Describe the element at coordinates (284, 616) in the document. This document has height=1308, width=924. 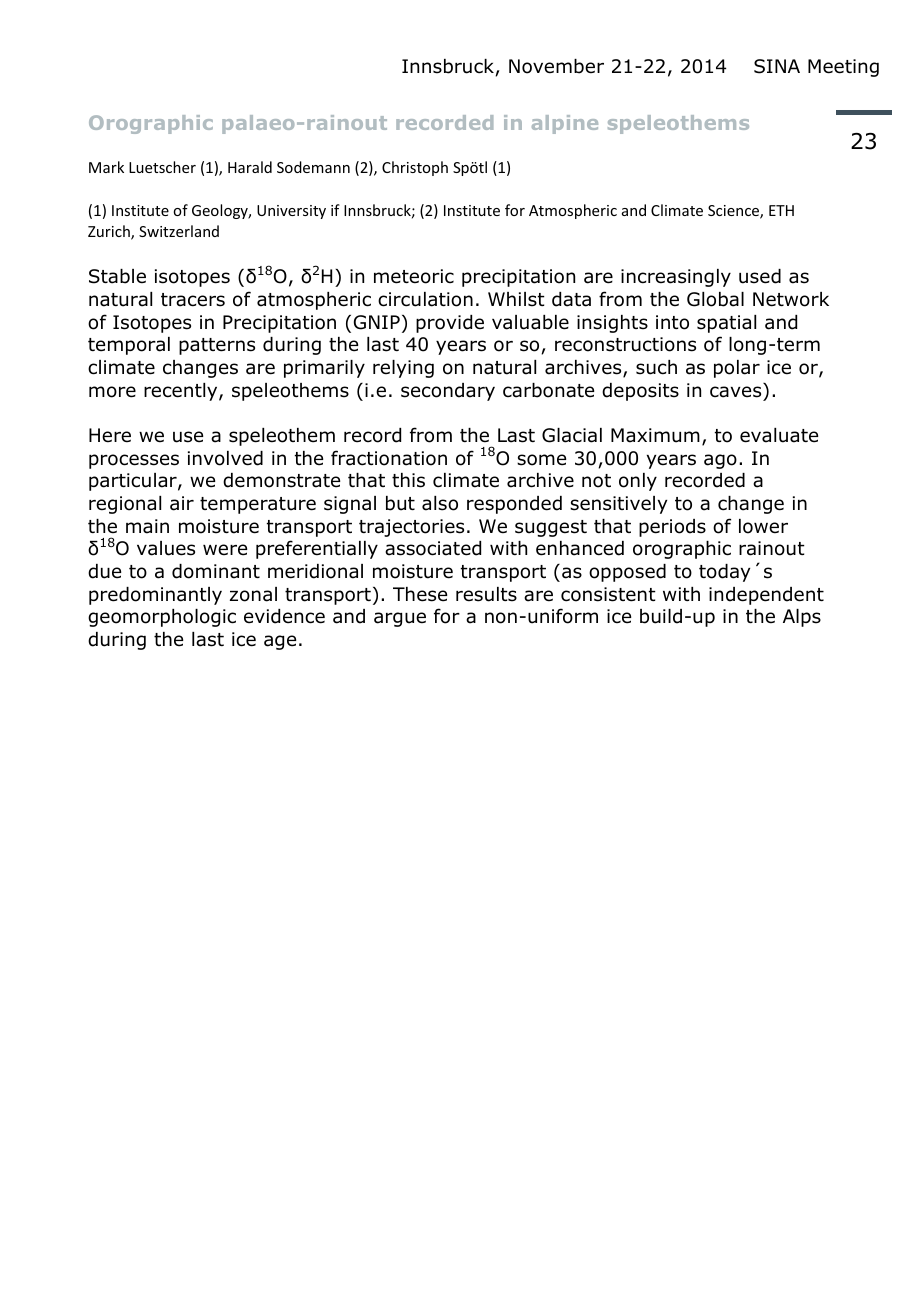
I see `evidence` at that location.
